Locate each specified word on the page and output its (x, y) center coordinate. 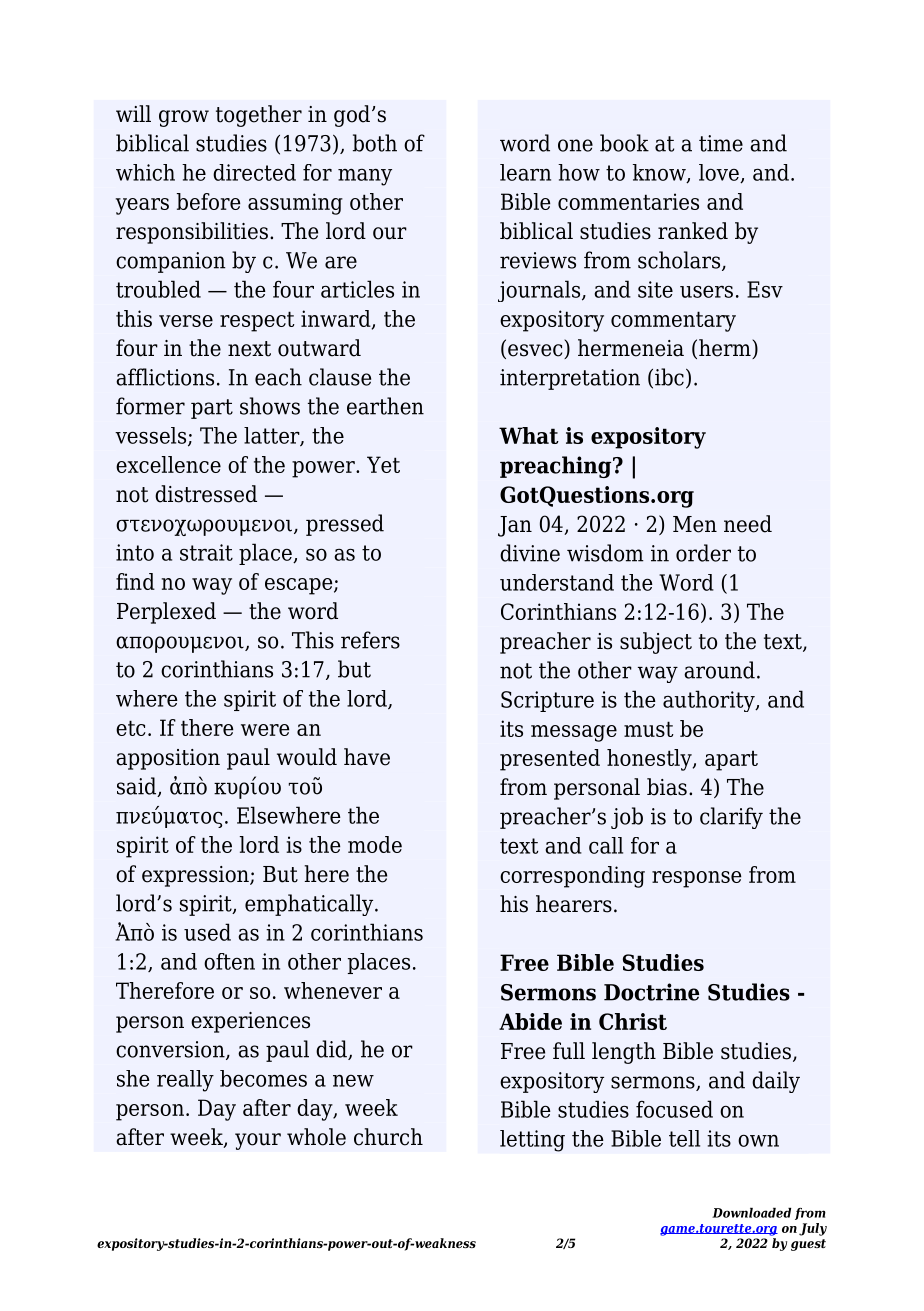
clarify (731, 818)
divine (530, 553)
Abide (530, 1021)
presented (550, 760)
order (703, 553)
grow (184, 118)
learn (525, 172)
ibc (669, 377)
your (258, 1141)
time (721, 143)
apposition (168, 759)
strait (206, 552)
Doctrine (651, 992)
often (229, 961)
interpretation (570, 379)
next (249, 349)
